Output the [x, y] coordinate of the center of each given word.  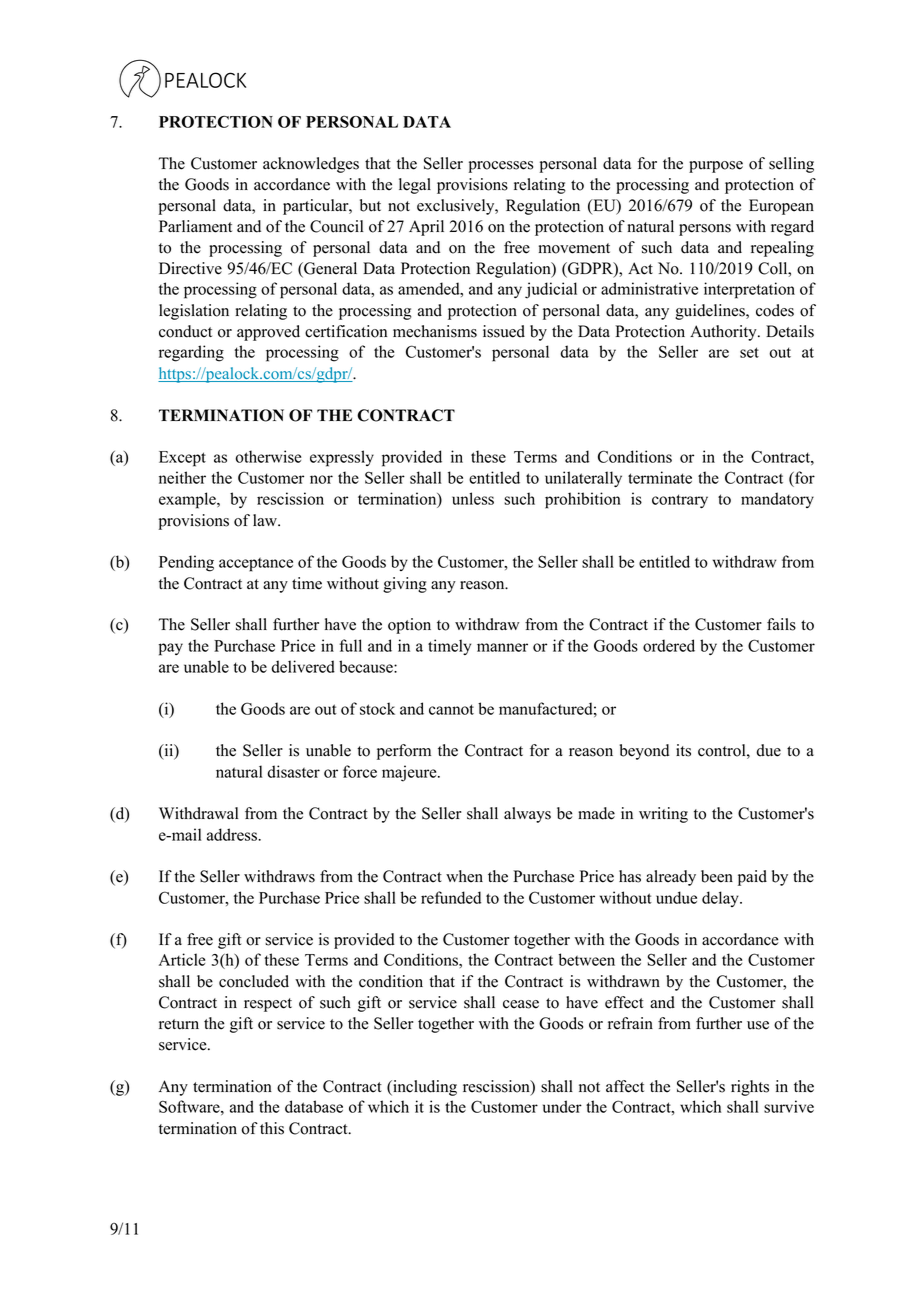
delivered [303, 666]
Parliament [195, 226]
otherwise [268, 456]
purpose [716, 167]
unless [473, 498]
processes [501, 167]
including [424, 1088]
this [272, 1128]
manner [502, 647]
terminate [660, 477]
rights [750, 1088]
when [464, 876]
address [233, 834]
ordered [669, 645]
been [717, 876]
